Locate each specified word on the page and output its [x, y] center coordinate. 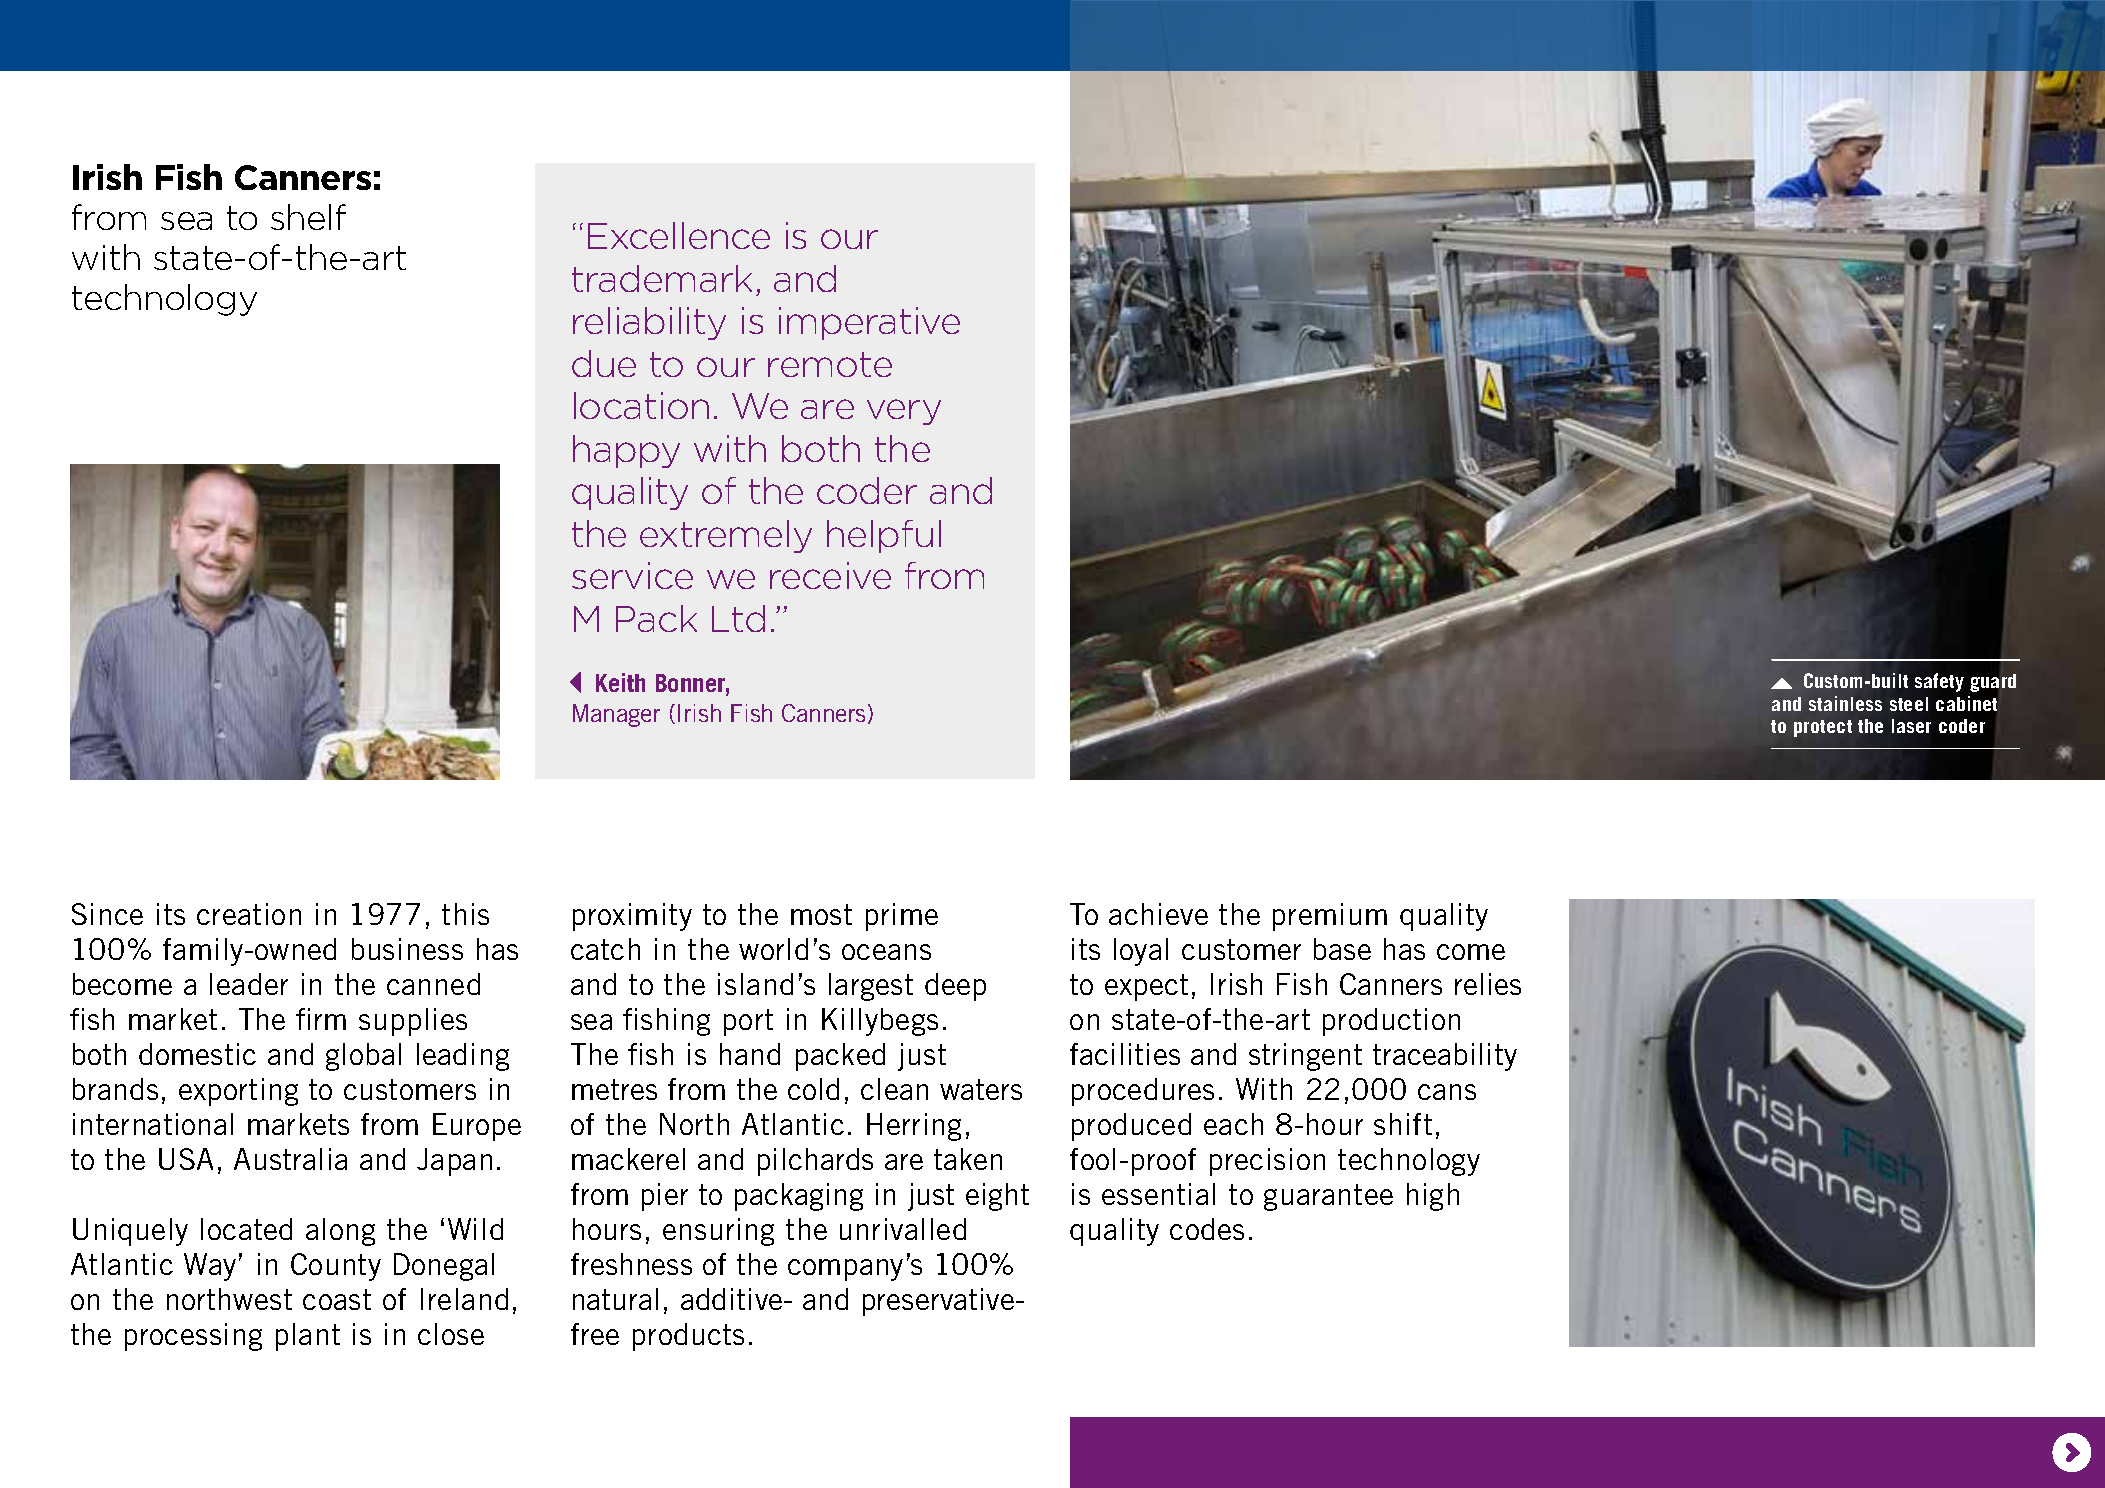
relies [1488, 984]
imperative [869, 323]
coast [337, 1299]
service [632, 575]
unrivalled [903, 1229]
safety [1939, 682]
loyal [1141, 952]
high [1433, 1197]
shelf [308, 217]
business [407, 949]
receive [830, 575]
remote [830, 364]
